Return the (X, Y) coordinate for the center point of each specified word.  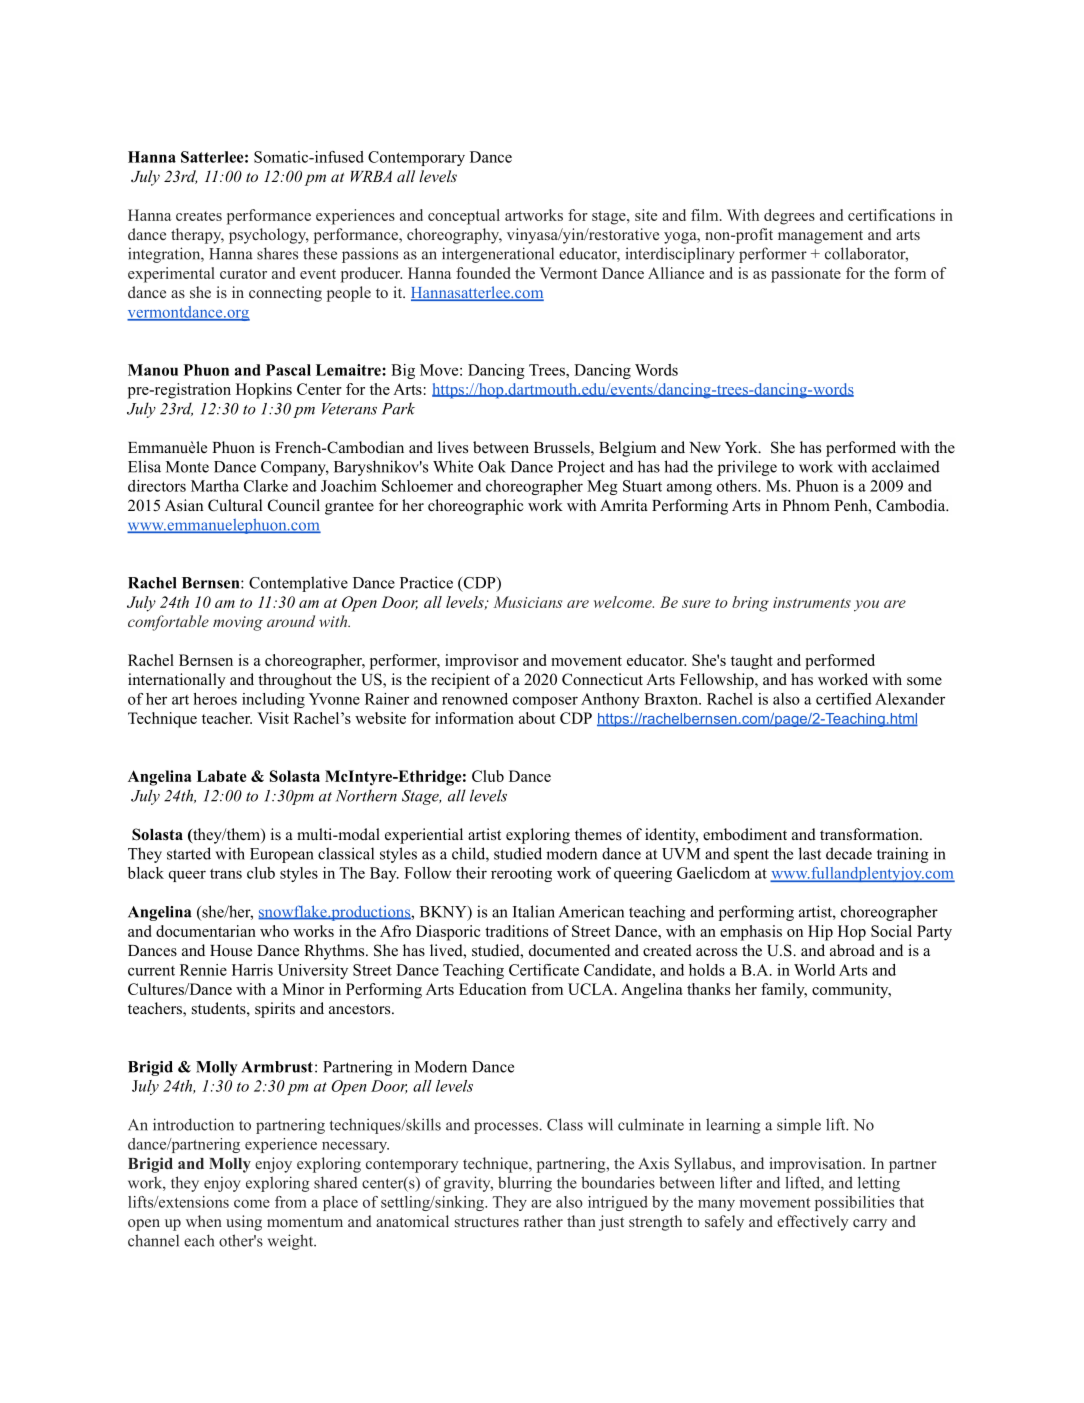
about (537, 718)
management (820, 237)
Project (581, 468)
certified (844, 699)
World (814, 970)
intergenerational (498, 255)
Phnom (806, 505)
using (244, 1223)
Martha (215, 486)
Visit (273, 718)
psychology (269, 236)
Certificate (544, 970)
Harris (252, 970)
